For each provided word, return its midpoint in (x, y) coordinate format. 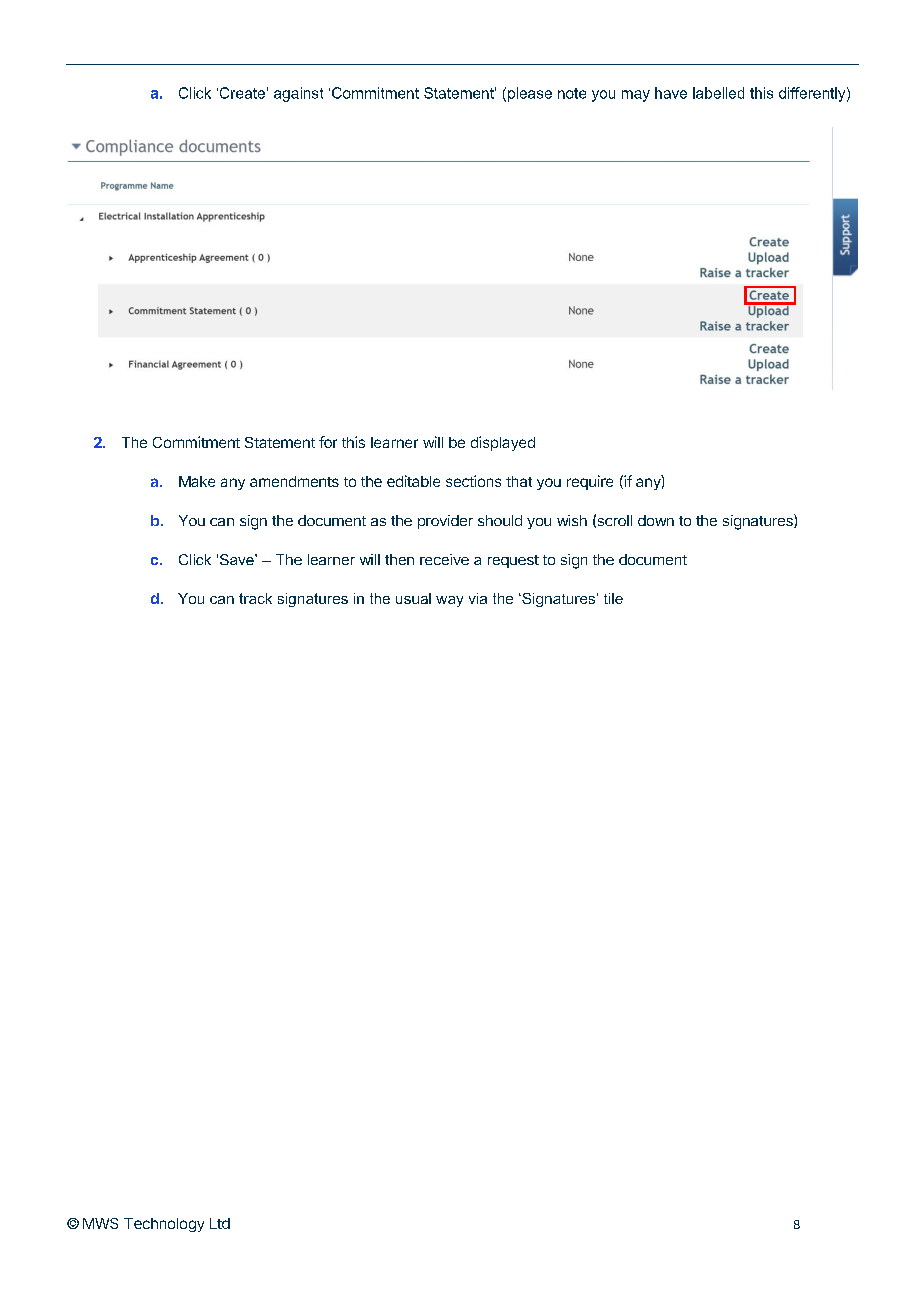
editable (413, 481)
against (298, 94)
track (255, 598)
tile (613, 598)
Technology (164, 1225)
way (449, 601)
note (572, 93)
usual (413, 598)
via (478, 598)
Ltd (220, 1223)
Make (197, 481)
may (636, 96)
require (590, 482)
